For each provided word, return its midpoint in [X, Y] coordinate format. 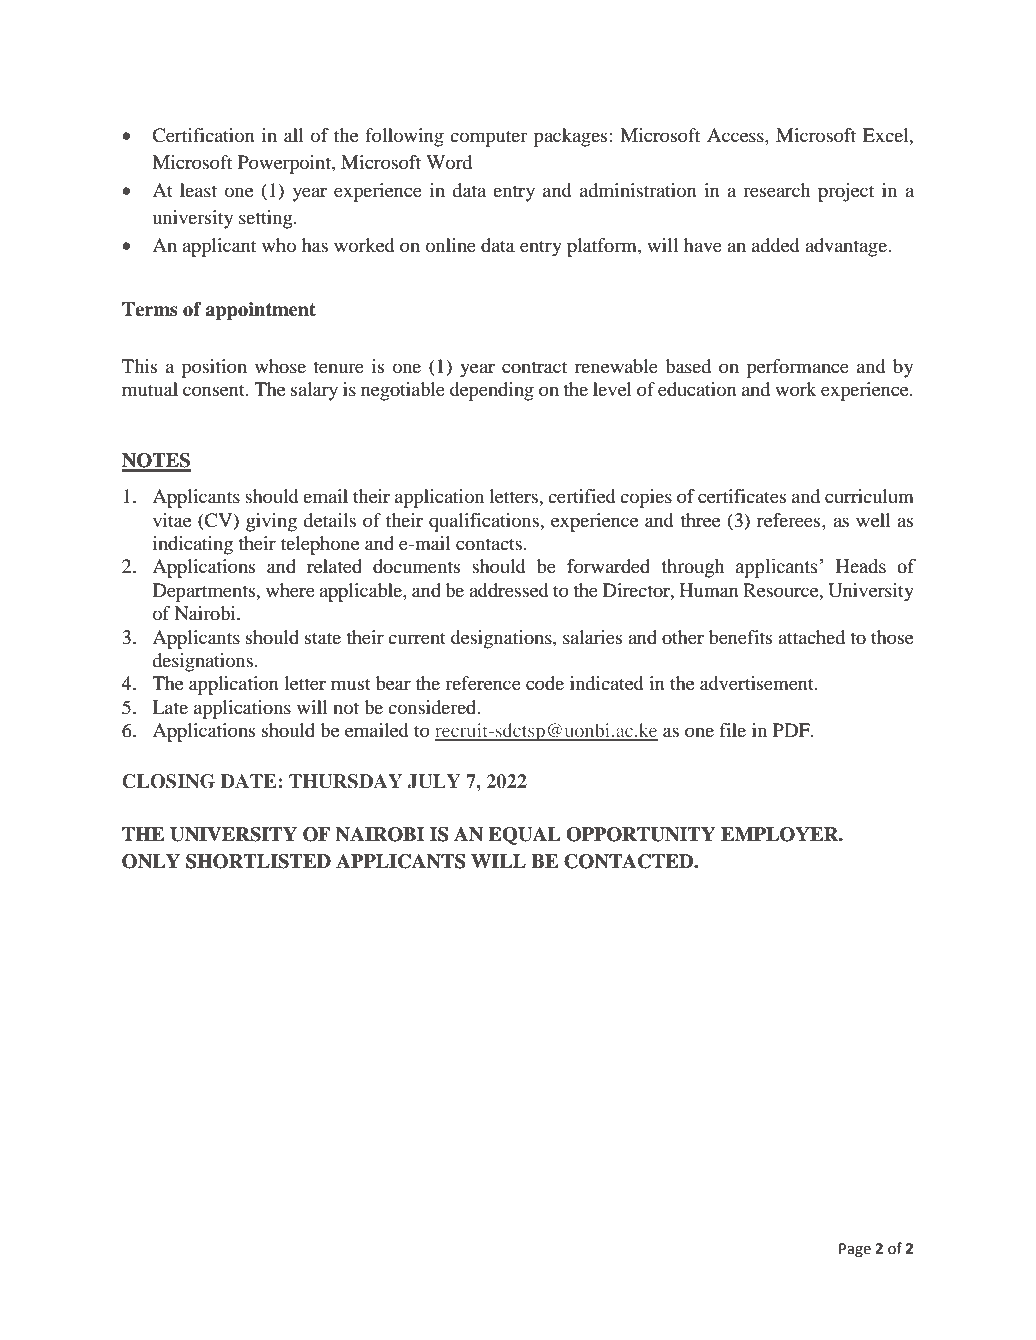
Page [855, 1250]
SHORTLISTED [258, 861]
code [545, 683]
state [323, 638]
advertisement [758, 683]
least [198, 190]
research [776, 190]
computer [488, 138]
